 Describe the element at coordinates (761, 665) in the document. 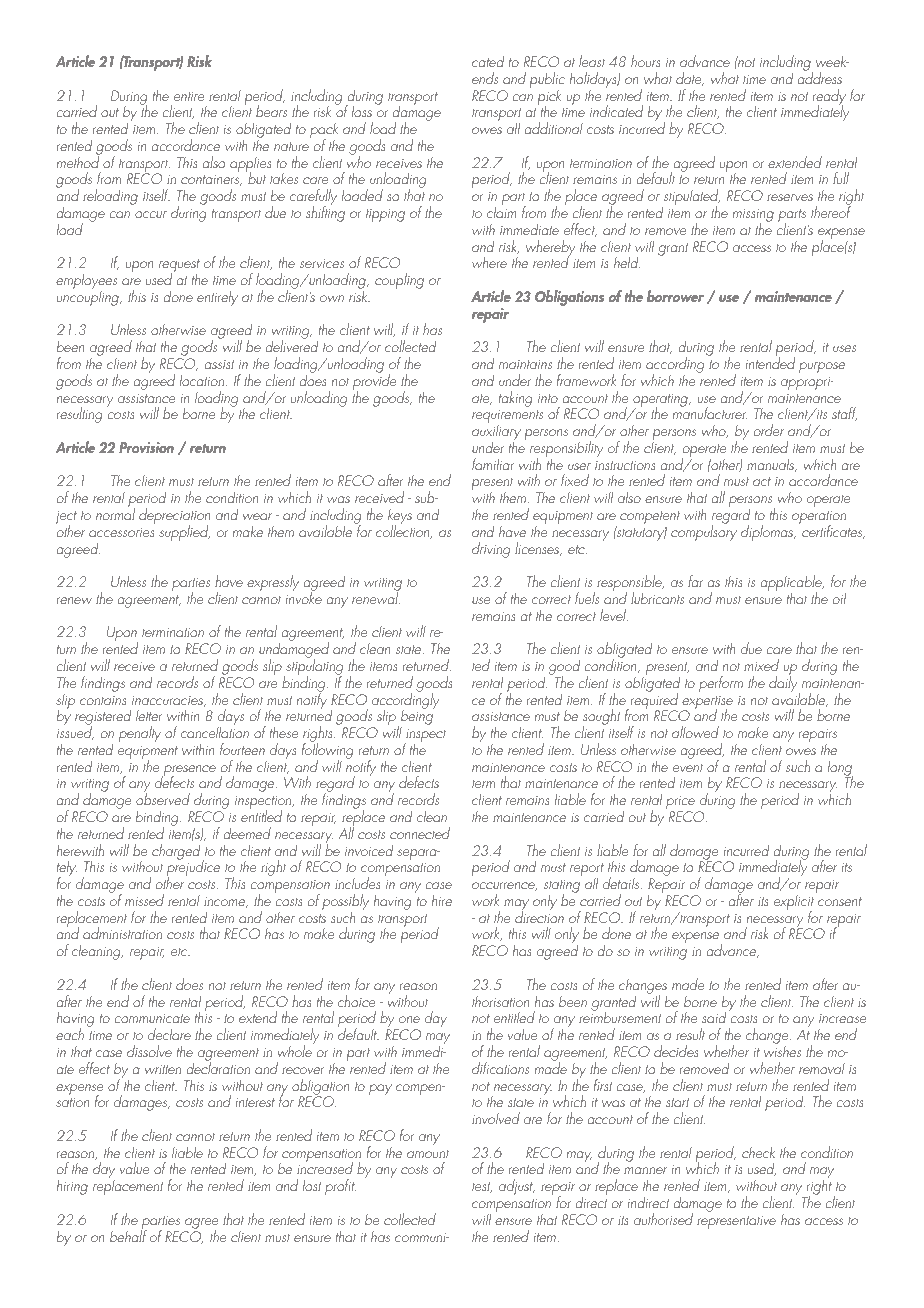

I see `mixed` at that location.
